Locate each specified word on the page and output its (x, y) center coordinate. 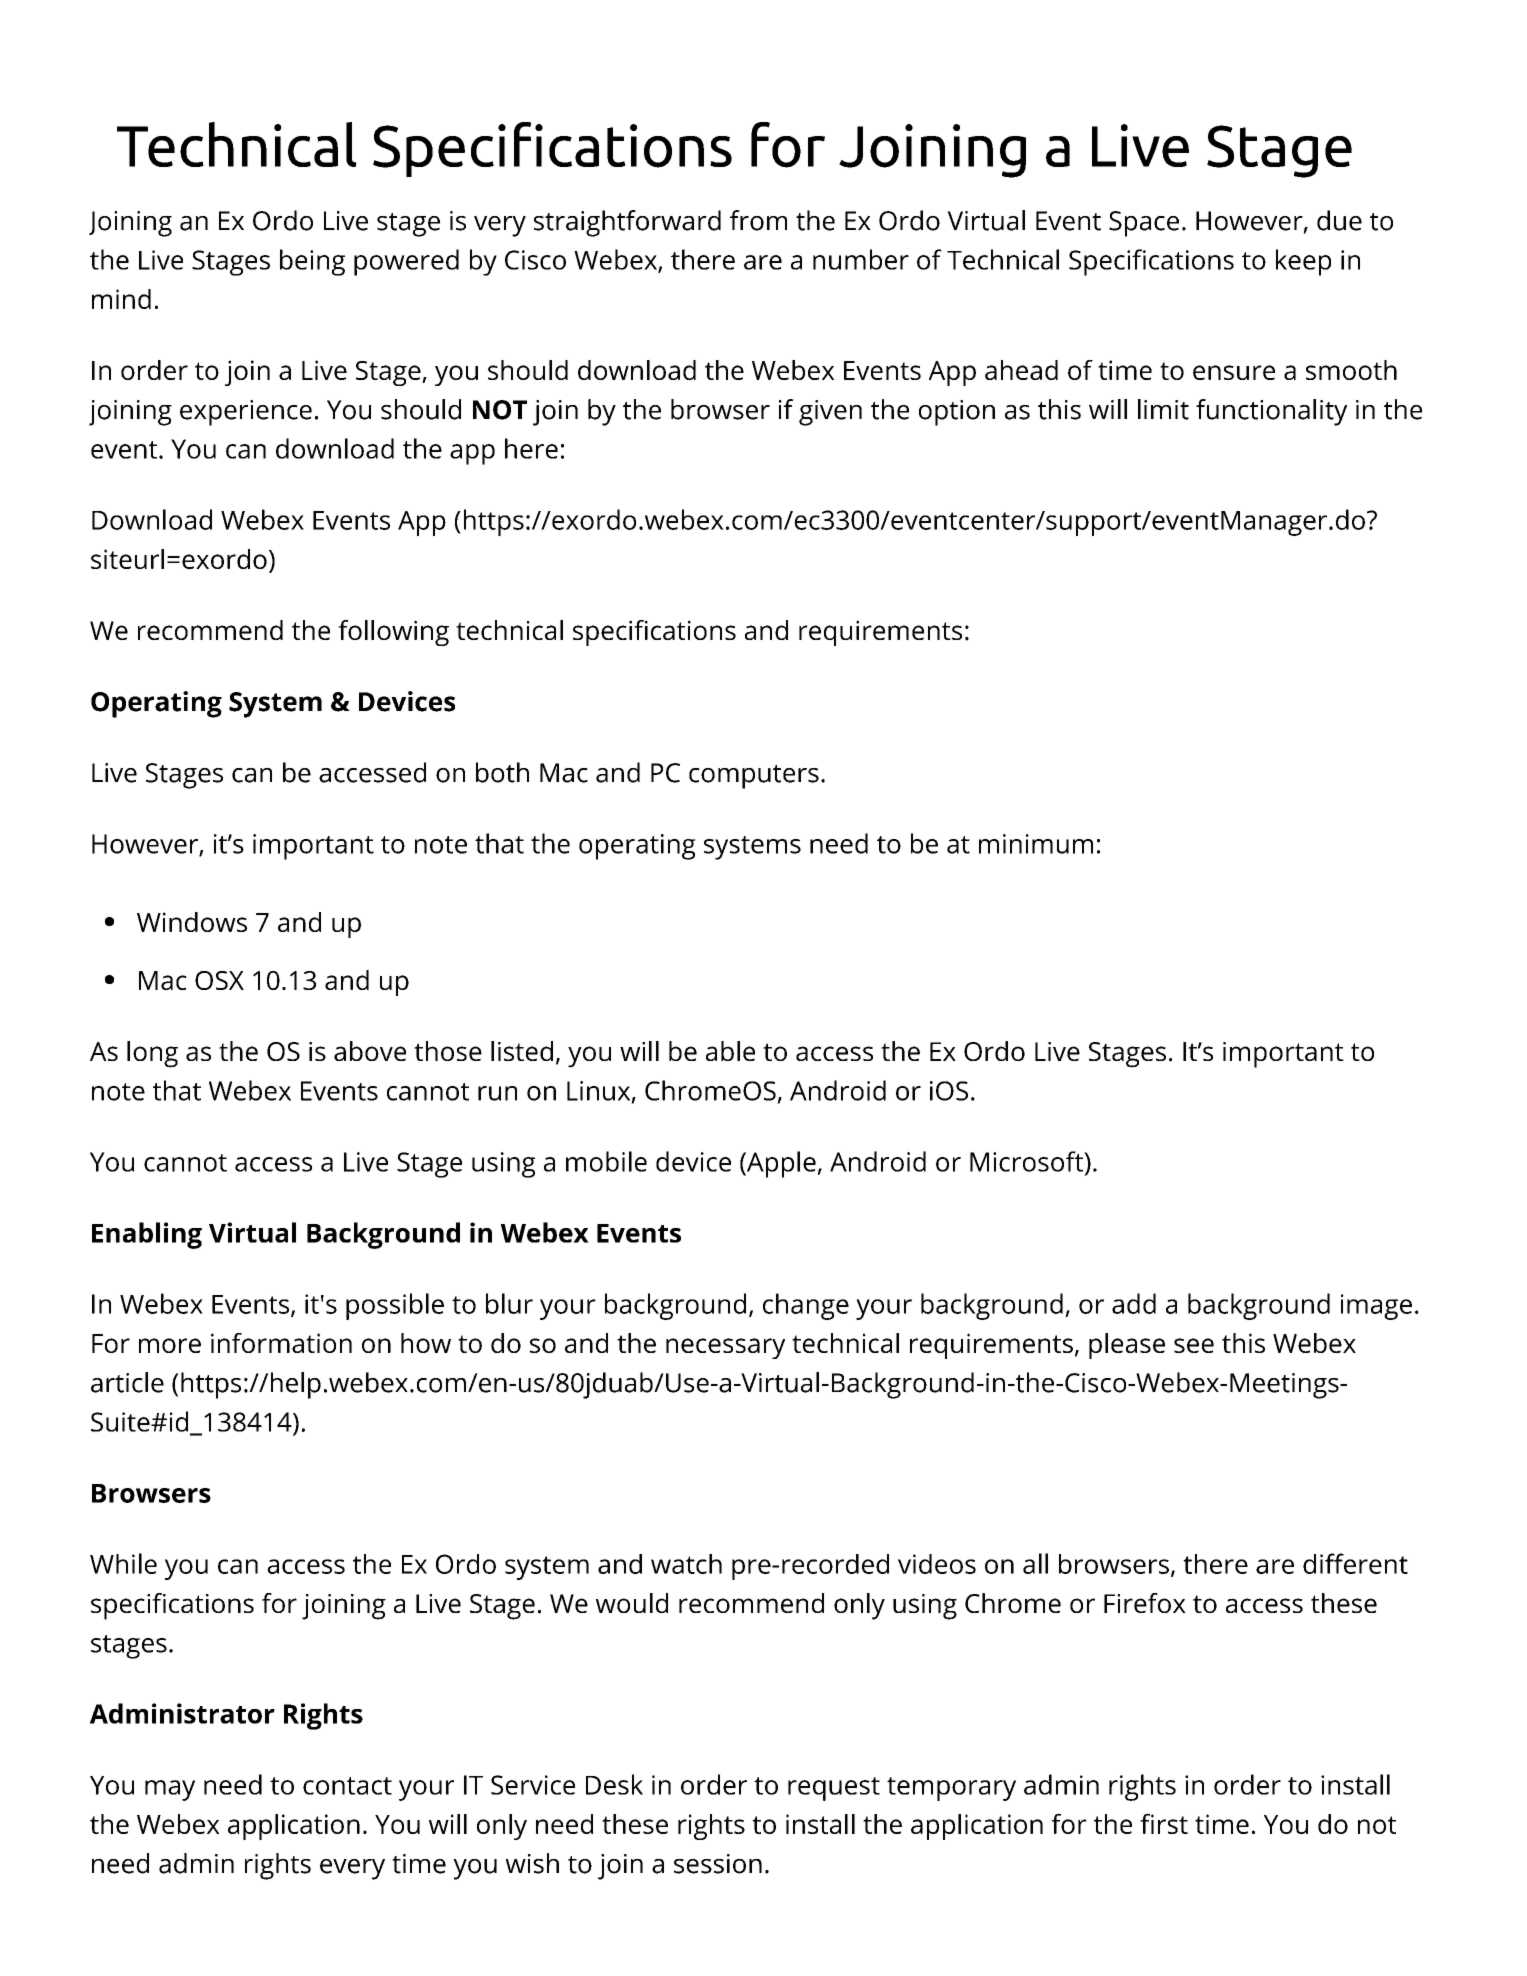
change (806, 1306)
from (758, 220)
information (281, 1343)
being (312, 262)
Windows (192, 922)
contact (347, 1786)
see (1194, 1345)
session (718, 1864)
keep (1303, 262)
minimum (1036, 844)
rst (1173, 1825)
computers (754, 777)
